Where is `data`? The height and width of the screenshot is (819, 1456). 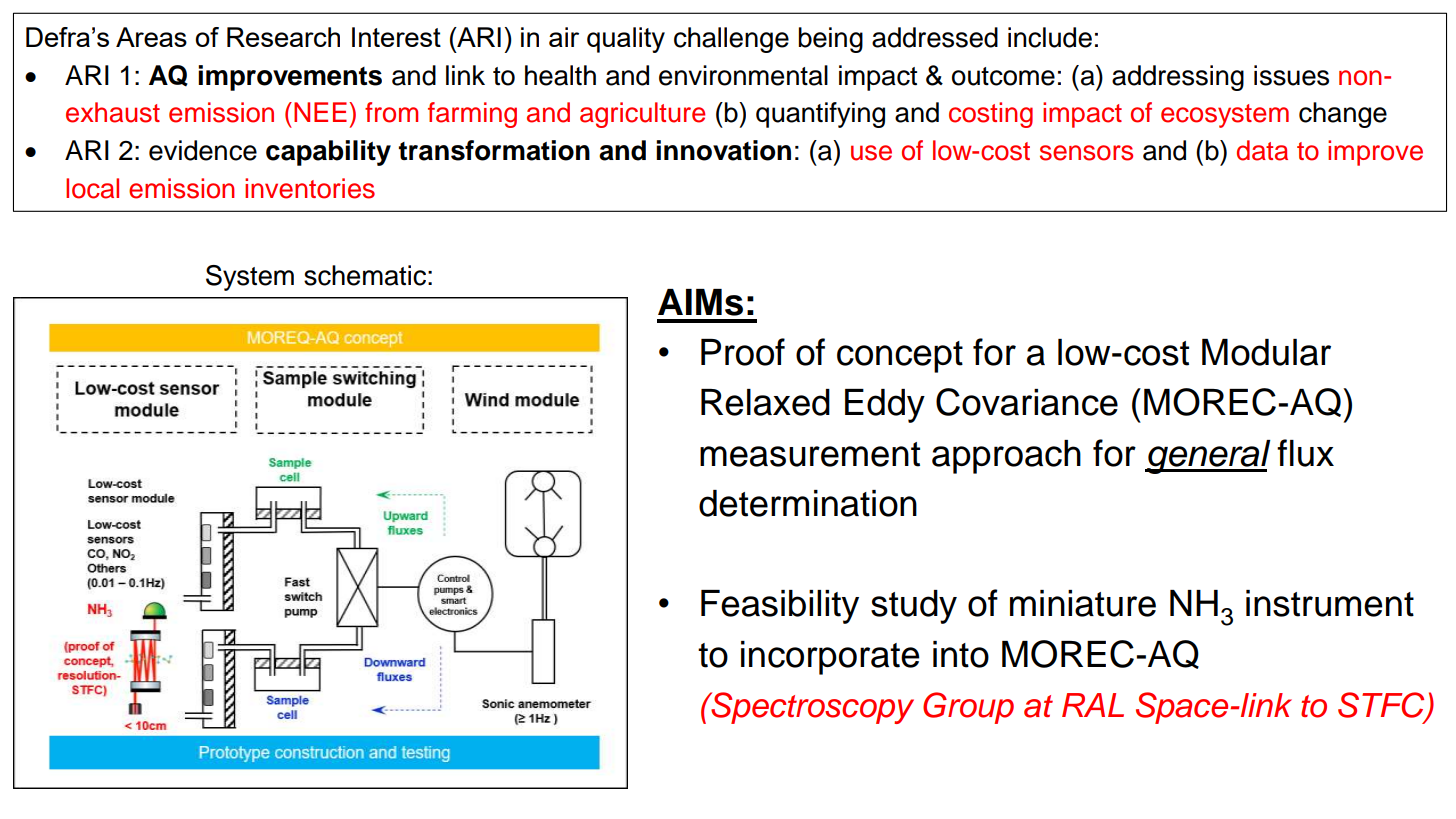 data is located at coordinates (1262, 150).
